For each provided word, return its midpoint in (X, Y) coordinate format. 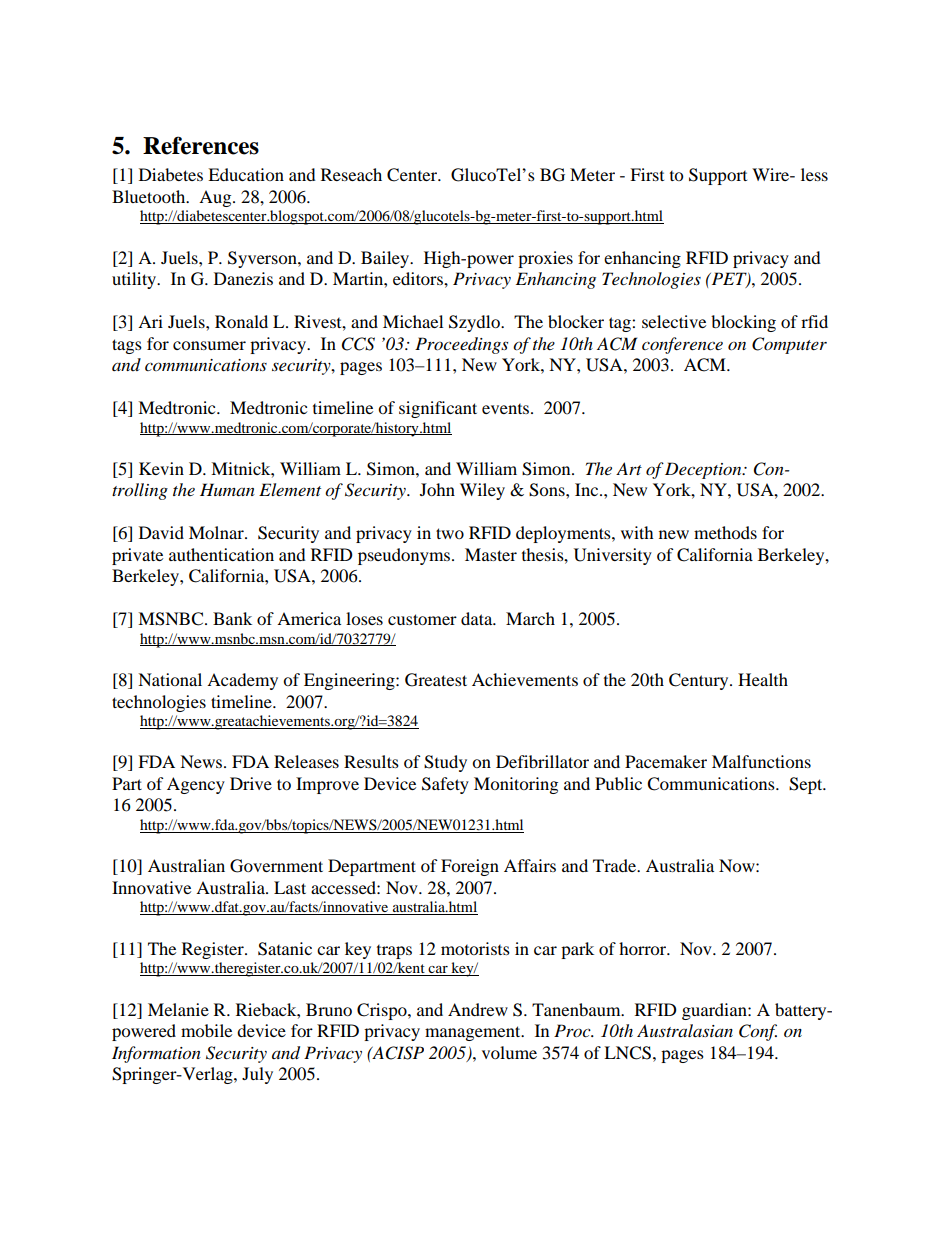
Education (246, 174)
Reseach (351, 174)
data (478, 618)
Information (156, 1054)
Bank (232, 618)
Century (700, 681)
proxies (545, 259)
